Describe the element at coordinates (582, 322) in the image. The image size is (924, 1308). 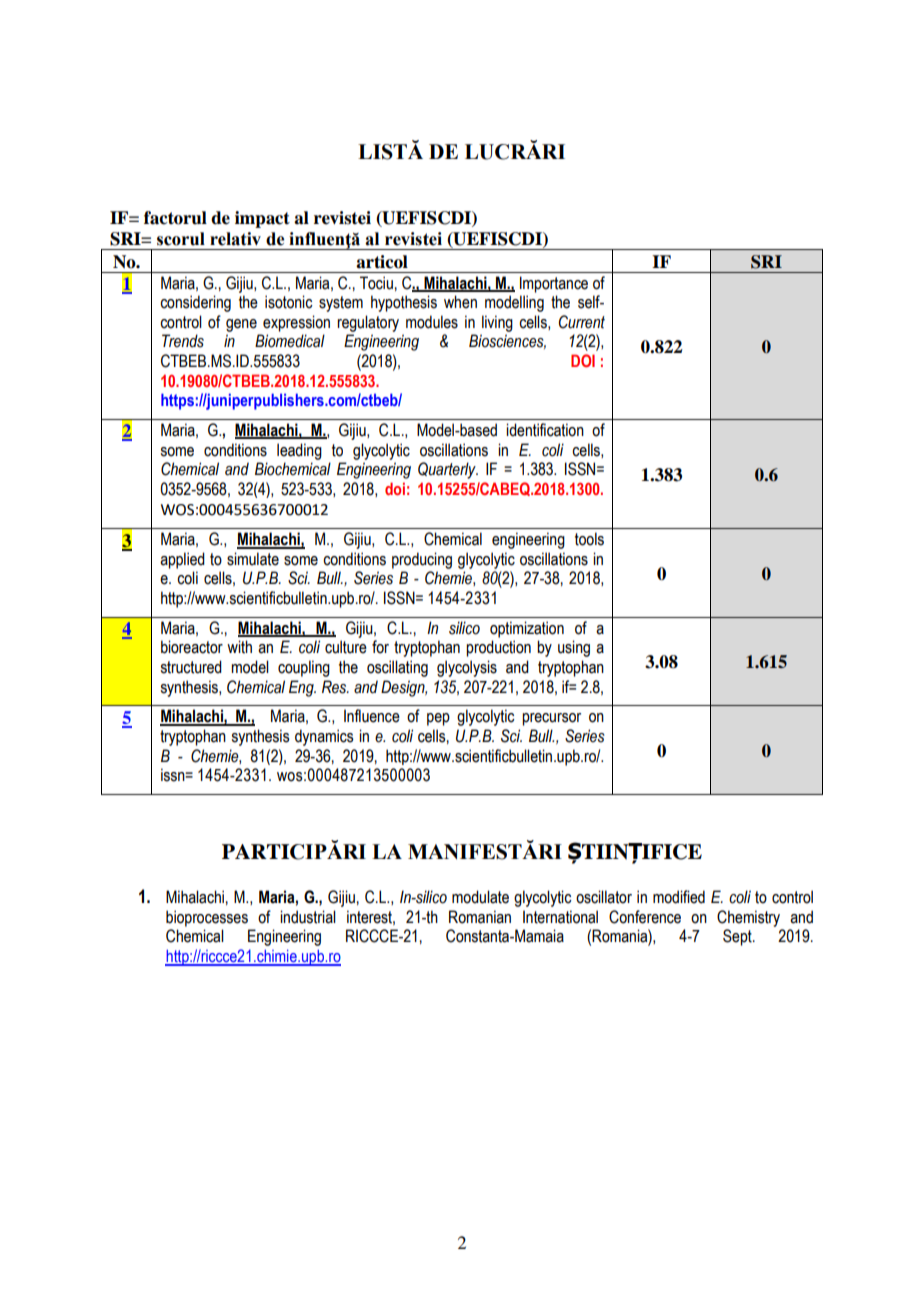
I see `Current` at that location.
